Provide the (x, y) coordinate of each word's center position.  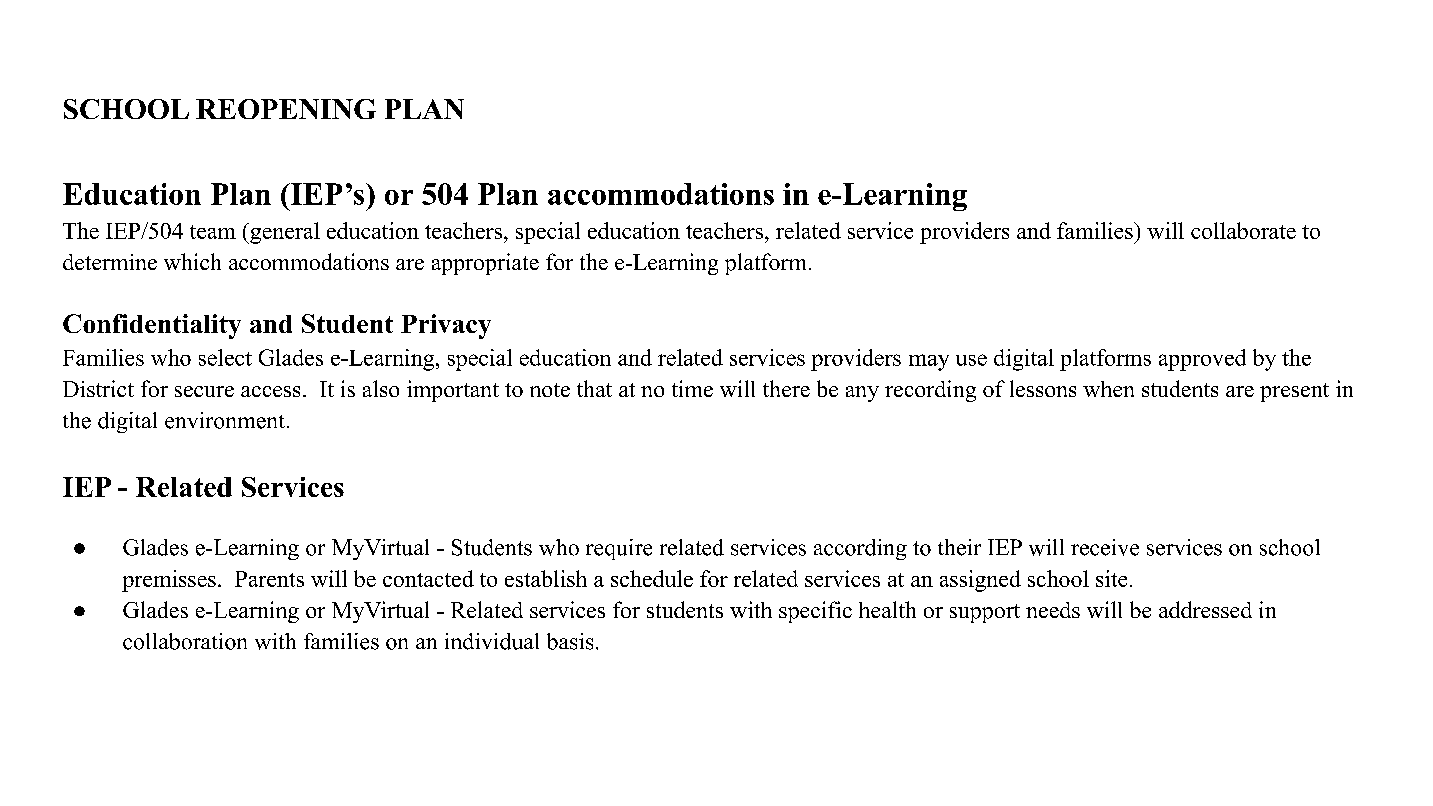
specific (815, 612)
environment (225, 420)
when (1108, 389)
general (284, 233)
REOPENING (286, 109)
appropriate (485, 264)
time (692, 388)
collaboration (185, 641)
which (192, 261)
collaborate (1243, 230)
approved (1202, 360)
